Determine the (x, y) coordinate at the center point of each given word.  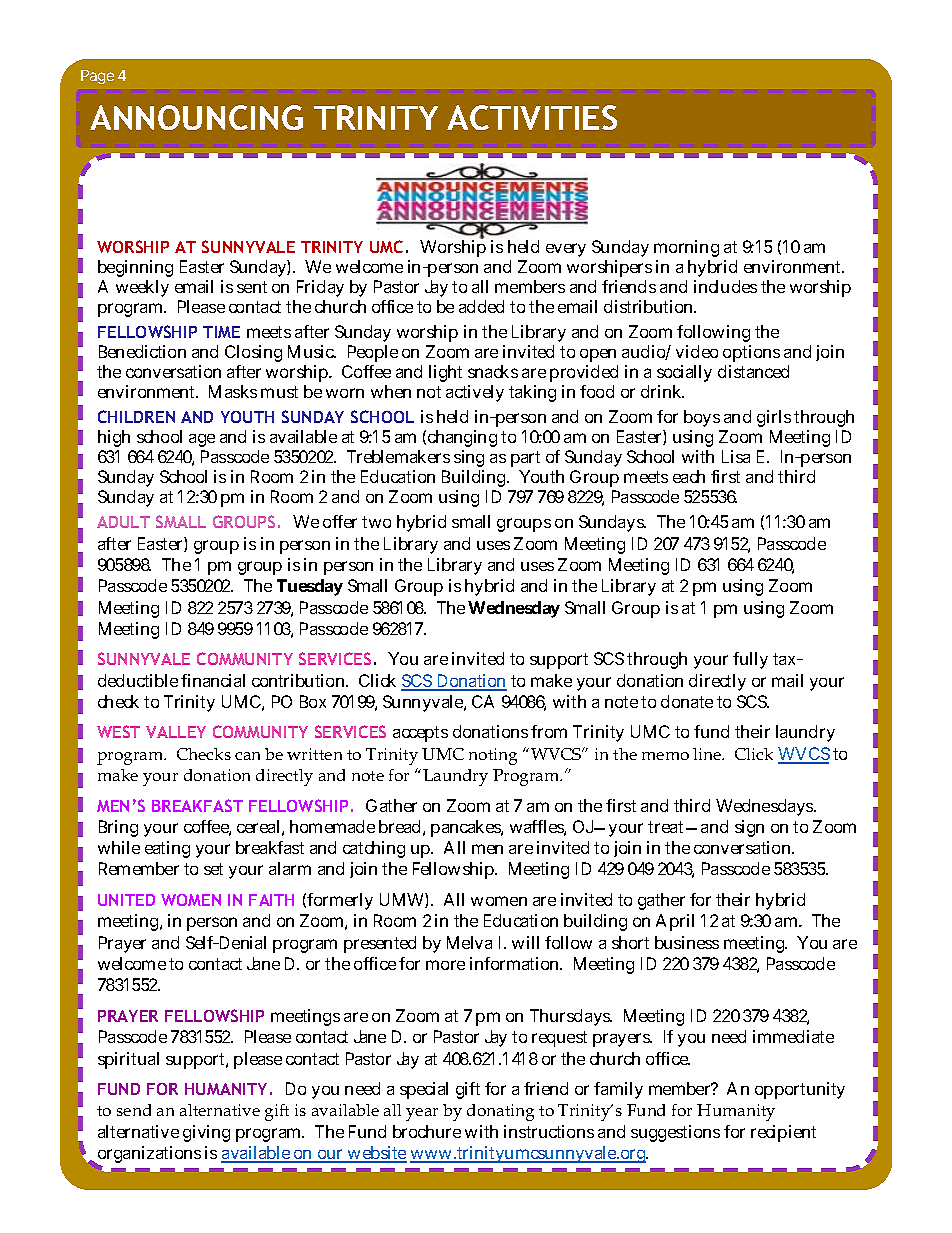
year (422, 1114)
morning (686, 248)
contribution (300, 680)
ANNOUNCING (196, 117)
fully (750, 660)
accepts (420, 734)
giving (206, 1133)
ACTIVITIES (532, 117)
